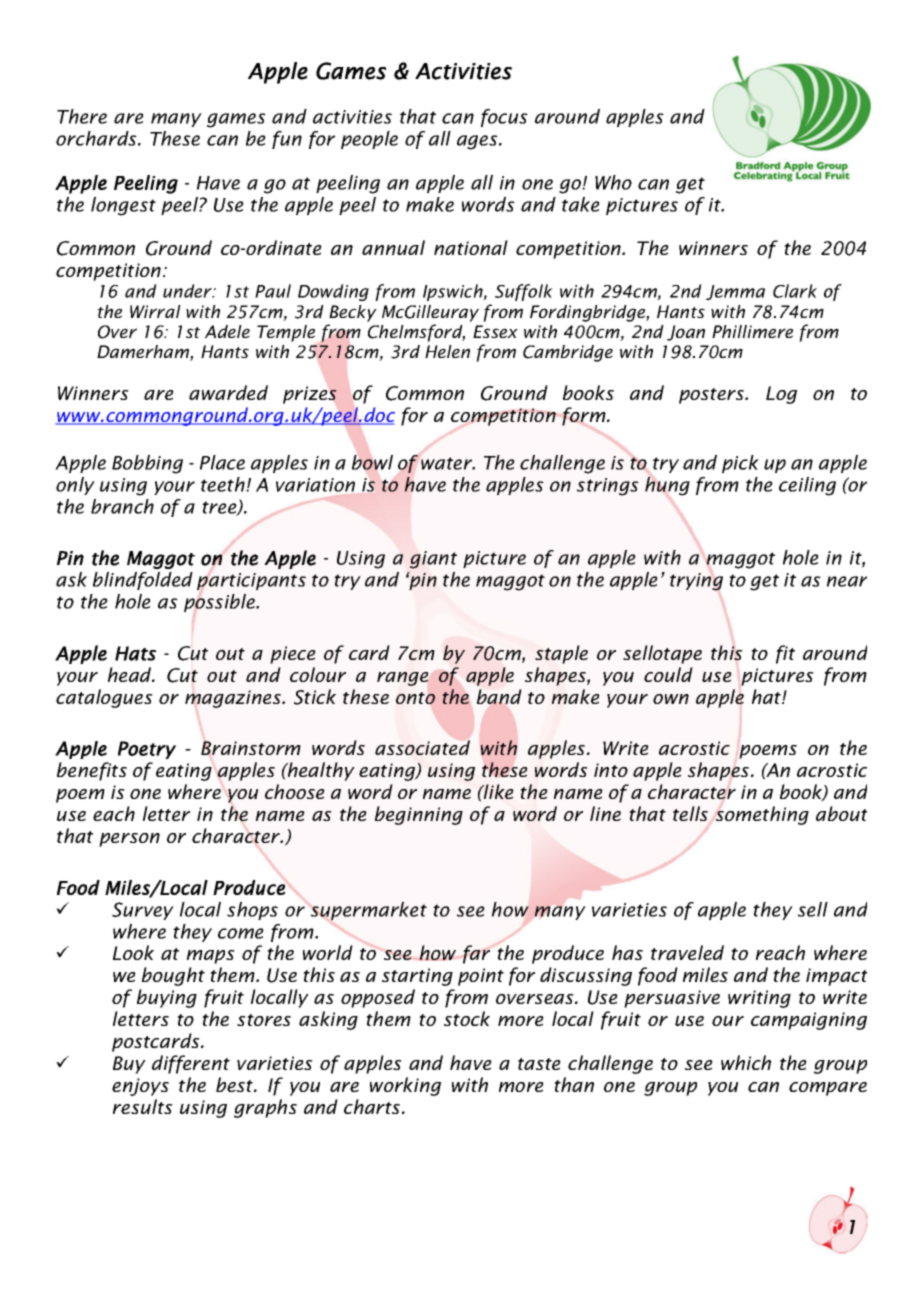  What do you see at coordinates (419, 815) in the page?
I see `beginning` at bounding box center [419, 815].
